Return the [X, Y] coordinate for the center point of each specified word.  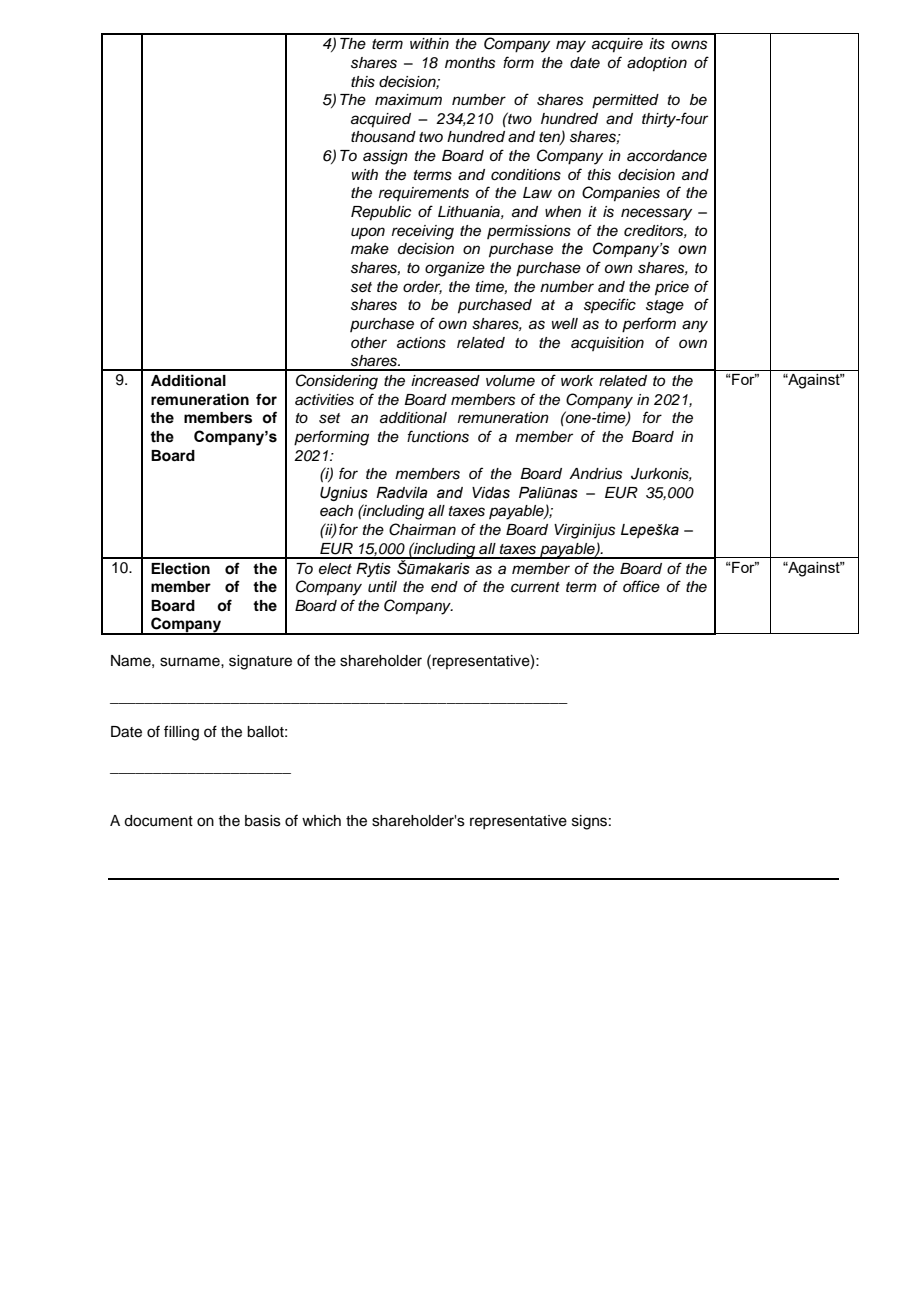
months [470, 63]
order [422, 287]
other [369, 342]
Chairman [422, 529]
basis [263, 821]
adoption [657, 64]
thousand [383, 137]
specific [610, 306]
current [535, 587]
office [641, 586]
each [336, 511]
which [321, 821]
